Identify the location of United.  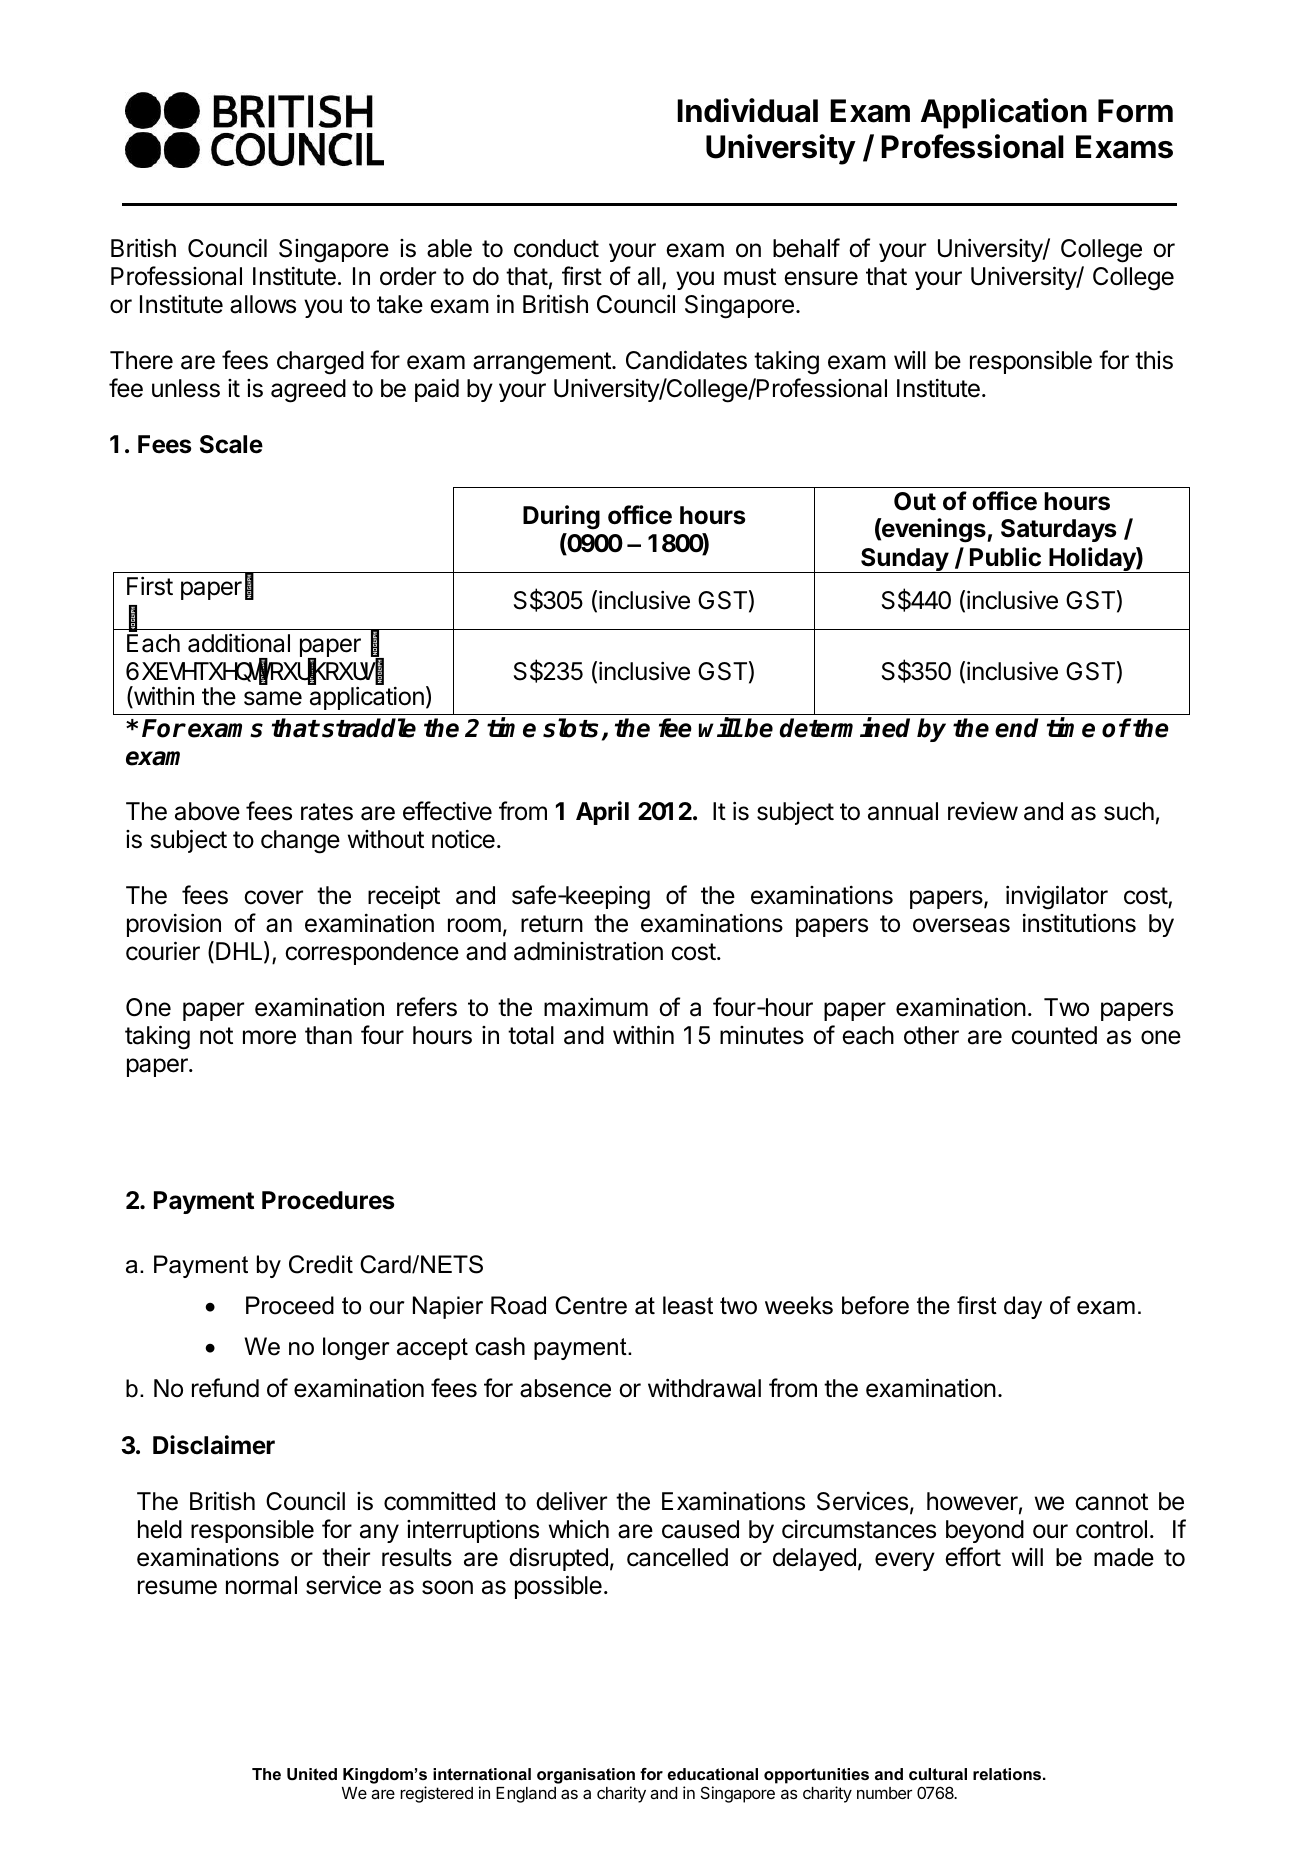
(312, 1774).
